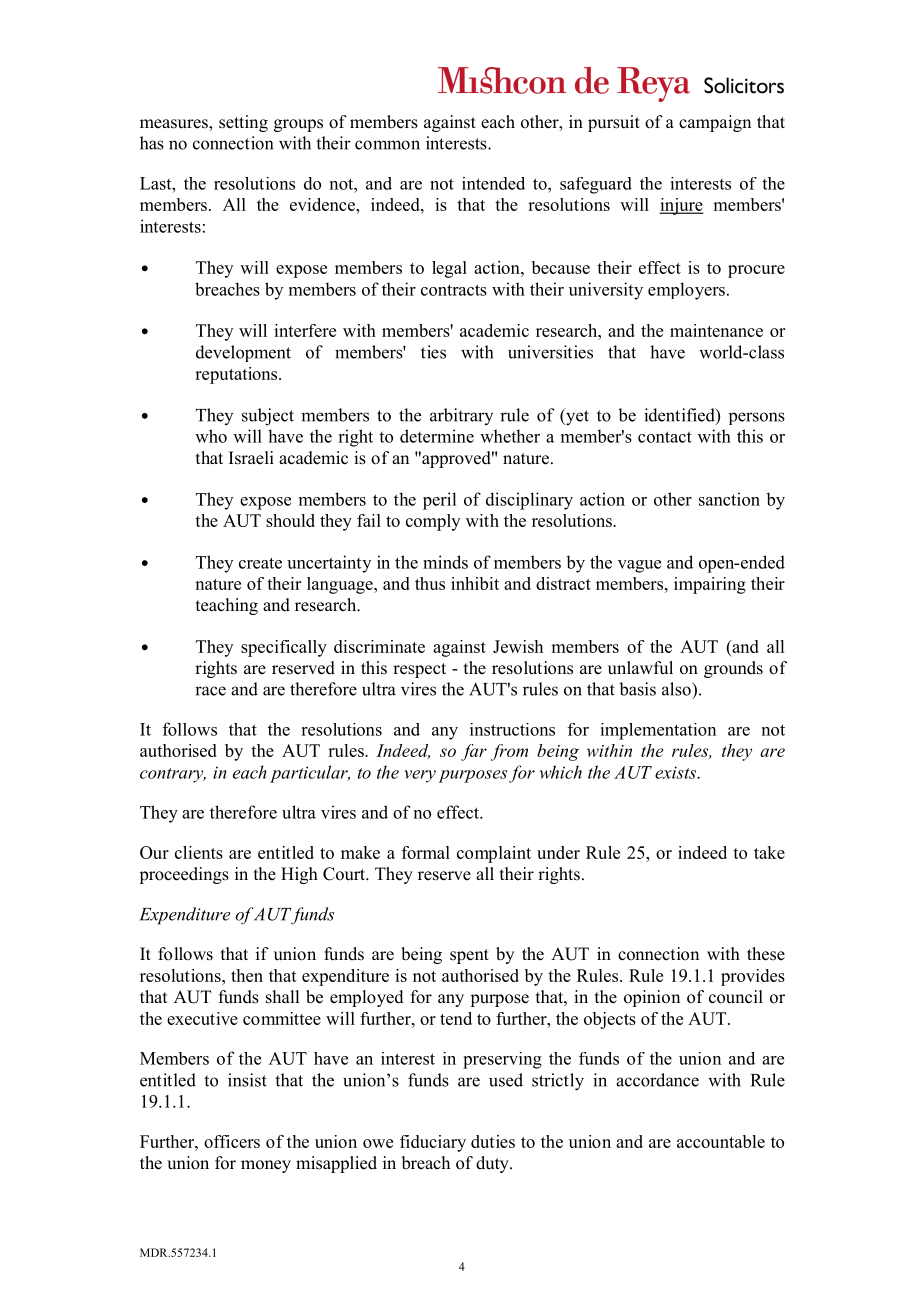  Describe the element at coordinates (419, 670) in the screenshot. I see `respect` at that location.
